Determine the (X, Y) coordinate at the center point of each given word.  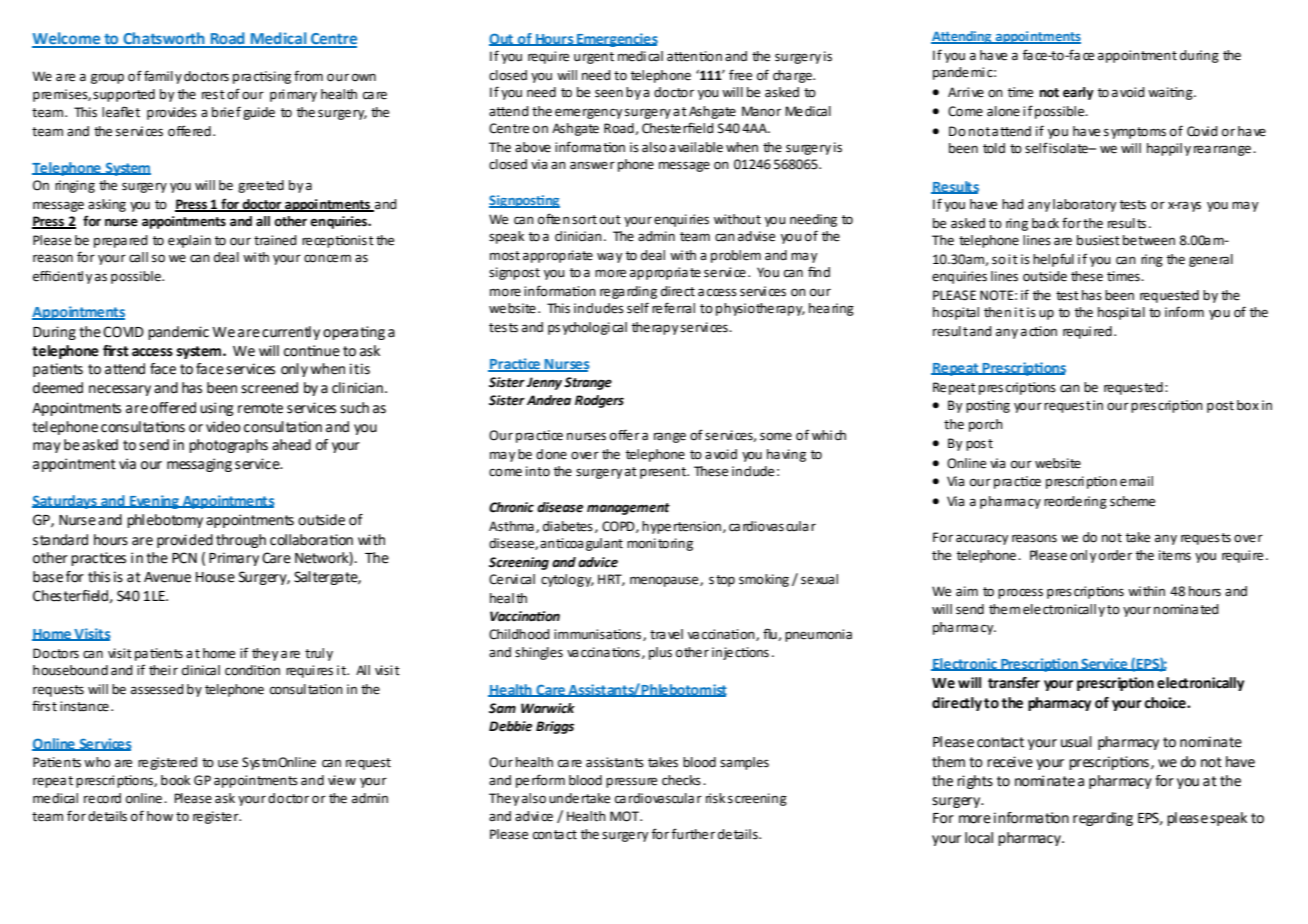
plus (660, 653)
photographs (228, 446)
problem (736, 256)
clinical (201, 670)
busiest (1098, 240)
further (693, 834)
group (107, 78)
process (1020, 593)
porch (986, 425)
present (664, 473)
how (160, 816)
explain (189, 241)
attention (694, 56)
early (1078, 93)
